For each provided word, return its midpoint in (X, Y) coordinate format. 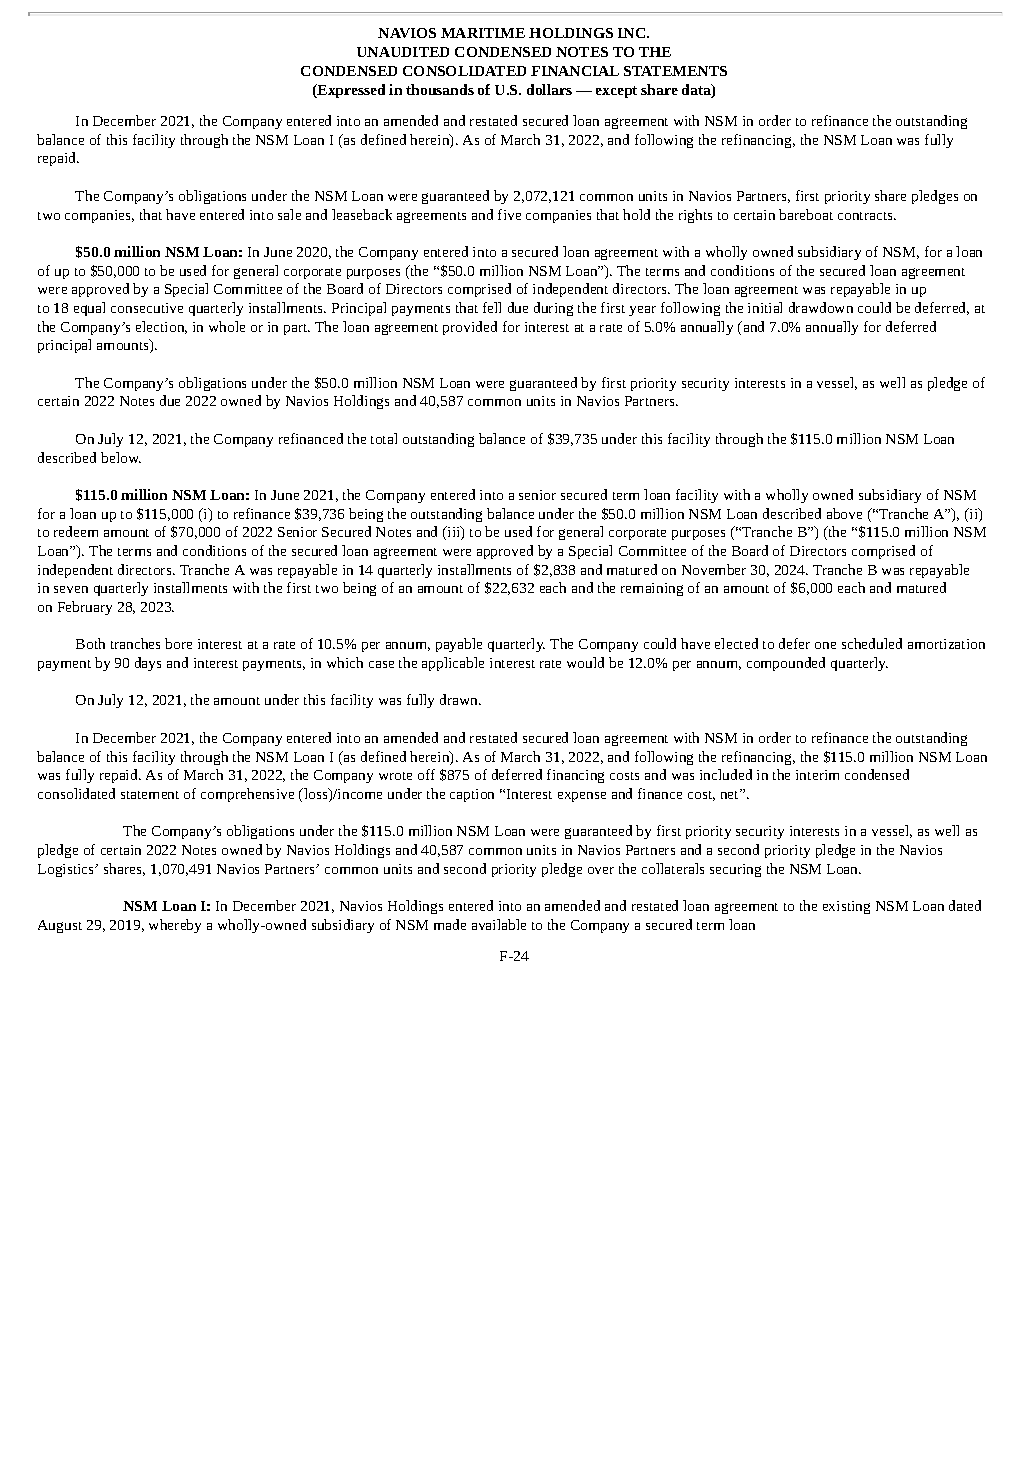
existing (846, 907)
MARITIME (483, 33)
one (825, 645)
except (616, 92)
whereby (175, 926)
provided (470, 328)
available (499, 924)
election (161, 327)
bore (178, 643)
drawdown (821, 307)
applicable (453, 664)
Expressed (350, 91)
